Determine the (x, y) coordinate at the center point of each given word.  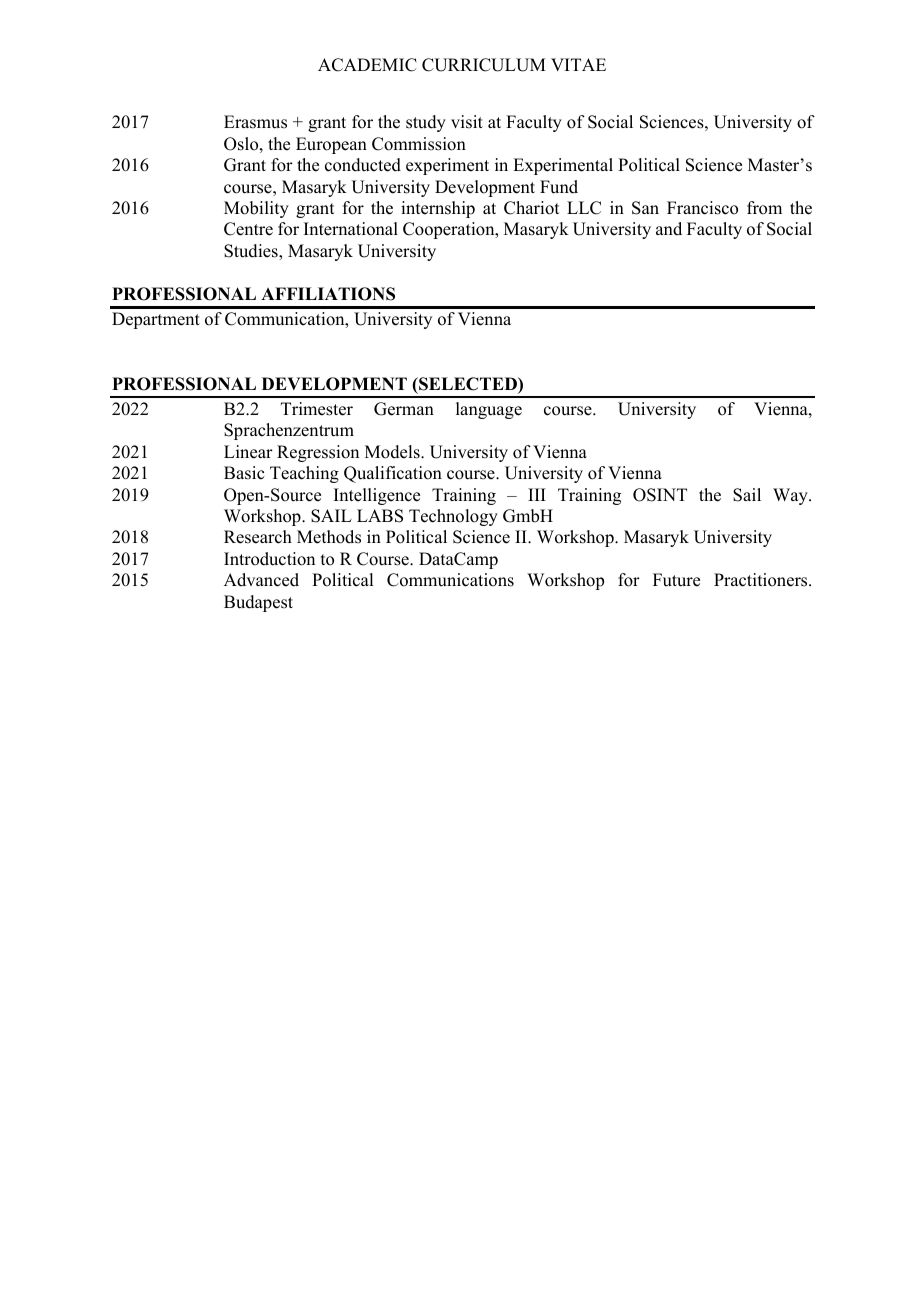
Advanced (261, 580)
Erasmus (255, 122)
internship (438, 209)
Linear (248, 452)
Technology (453, 517)
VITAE (578, 64)
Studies (252, 251)
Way (791, 496)
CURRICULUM (484, 65)
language (489, 410)
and (669, 229)
